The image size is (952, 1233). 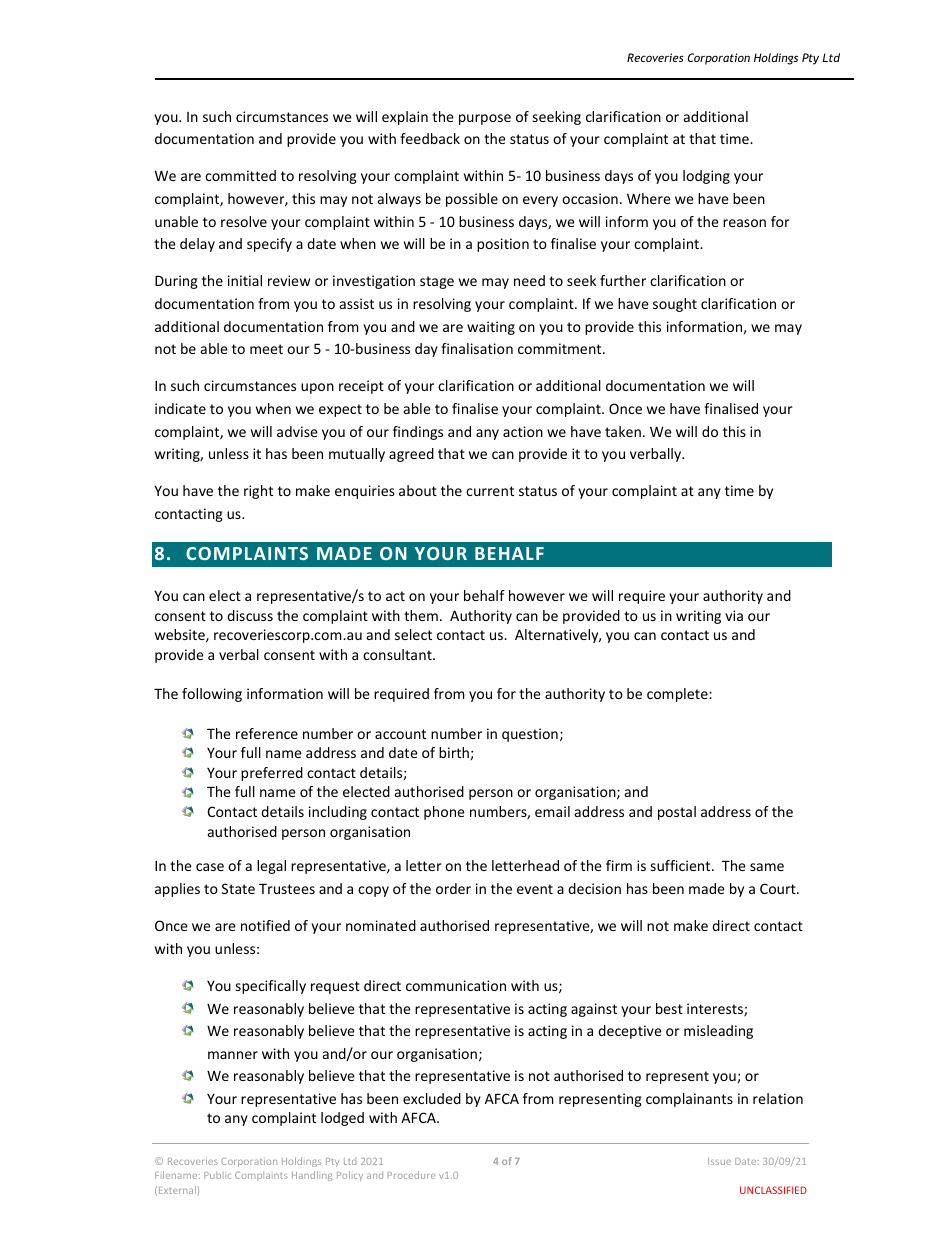 What do you see at coordinates (490, 491) in the image?
I see `current` at bounding box center [490, 491].
